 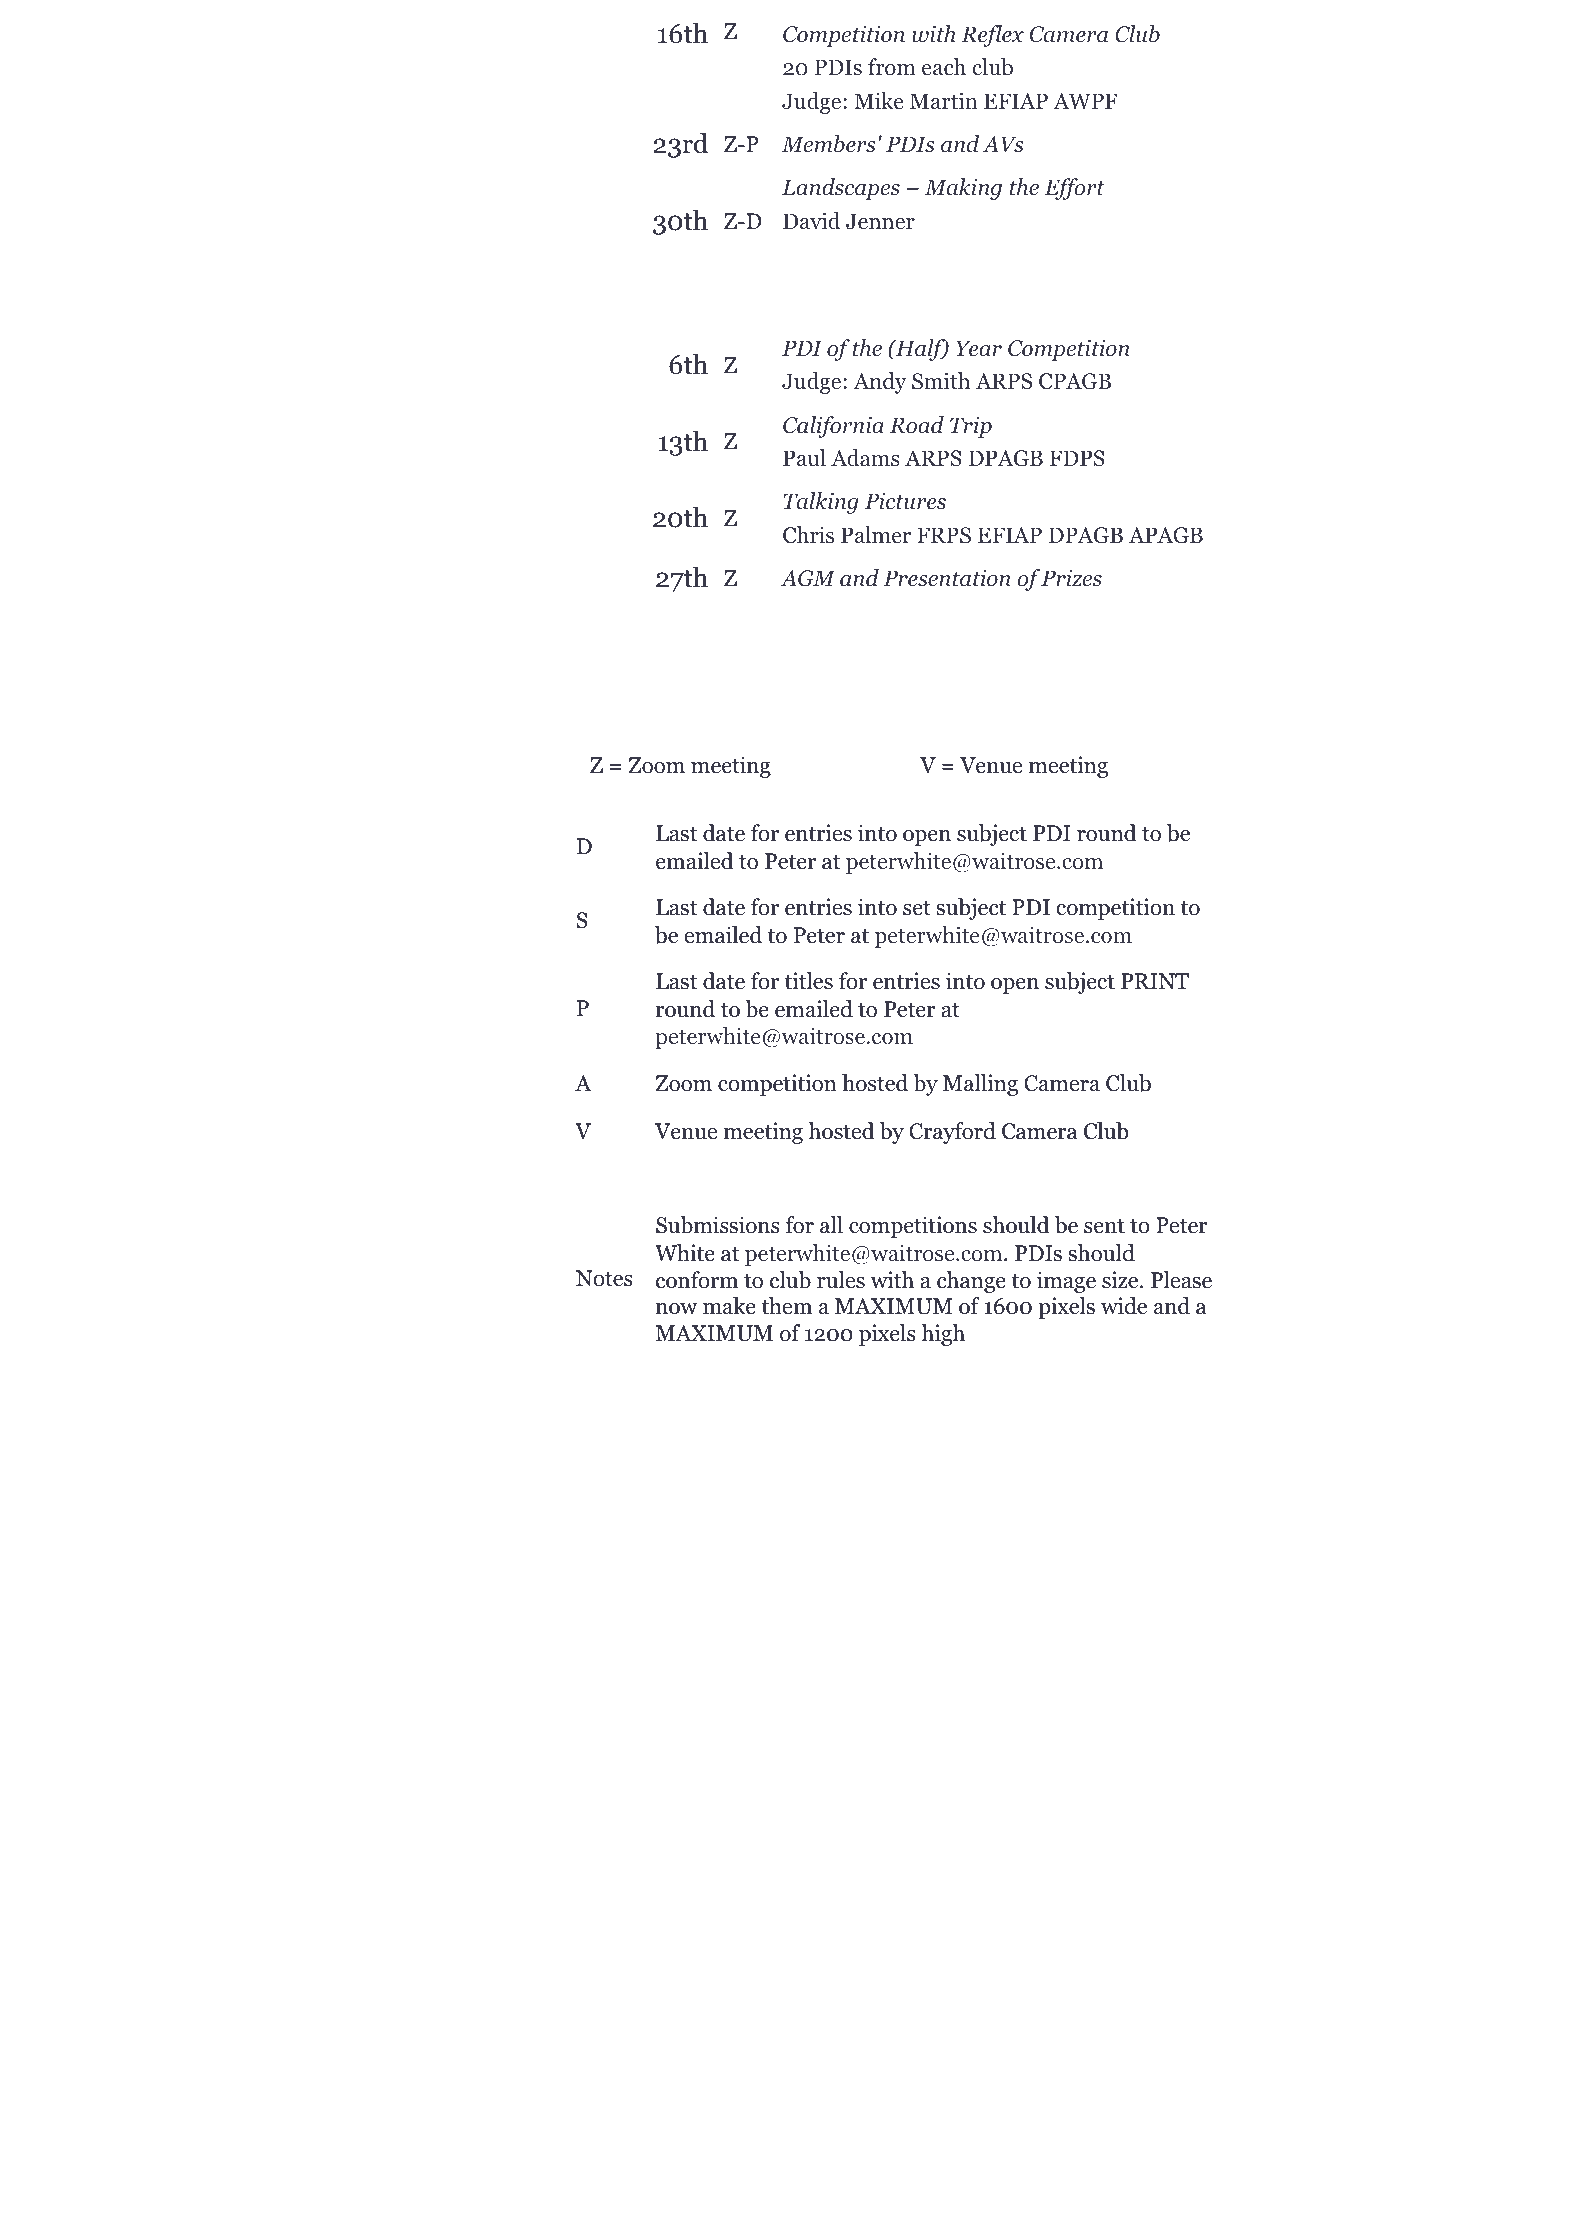 What do you see at coordinates (828, 144) in the screenshot?
I see `Members` at bounding box center [828, 144].
